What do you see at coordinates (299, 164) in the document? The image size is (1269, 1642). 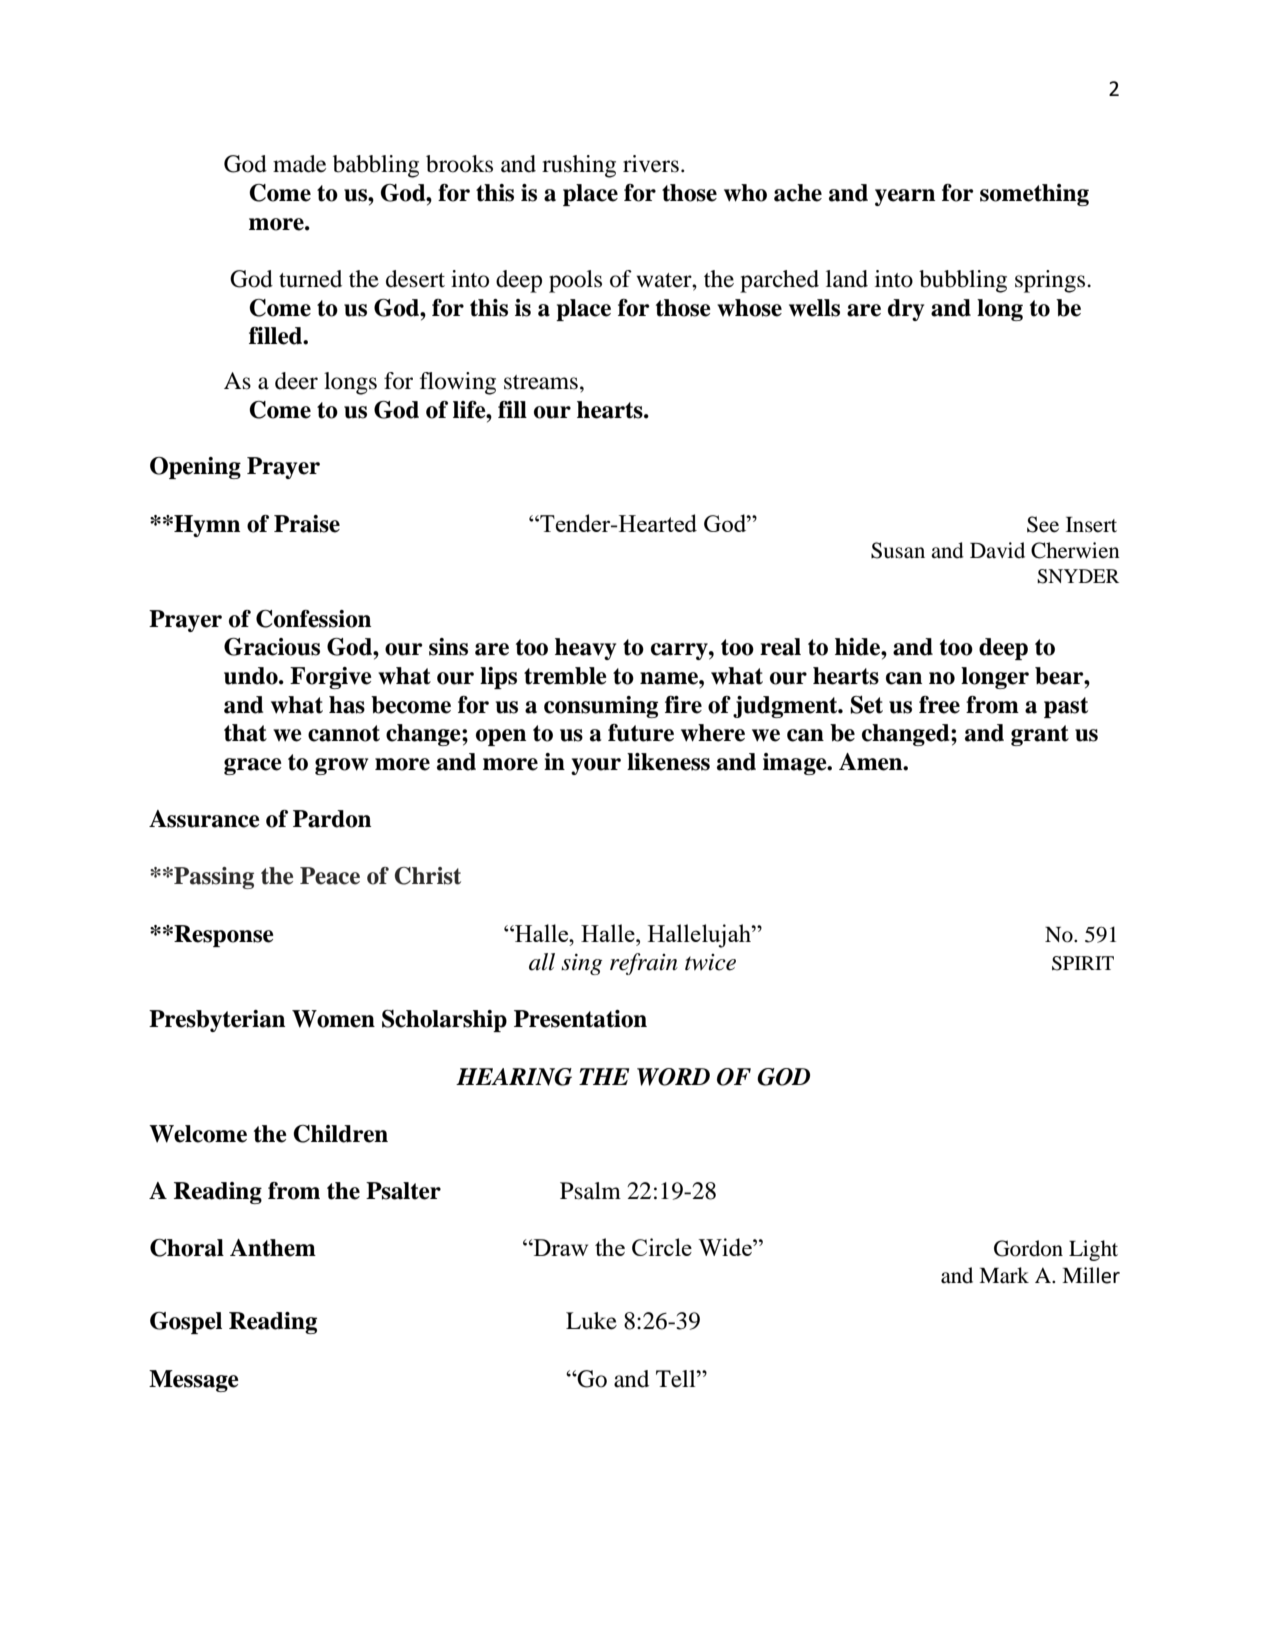 I see `made` at bounding box center [299, 164].
